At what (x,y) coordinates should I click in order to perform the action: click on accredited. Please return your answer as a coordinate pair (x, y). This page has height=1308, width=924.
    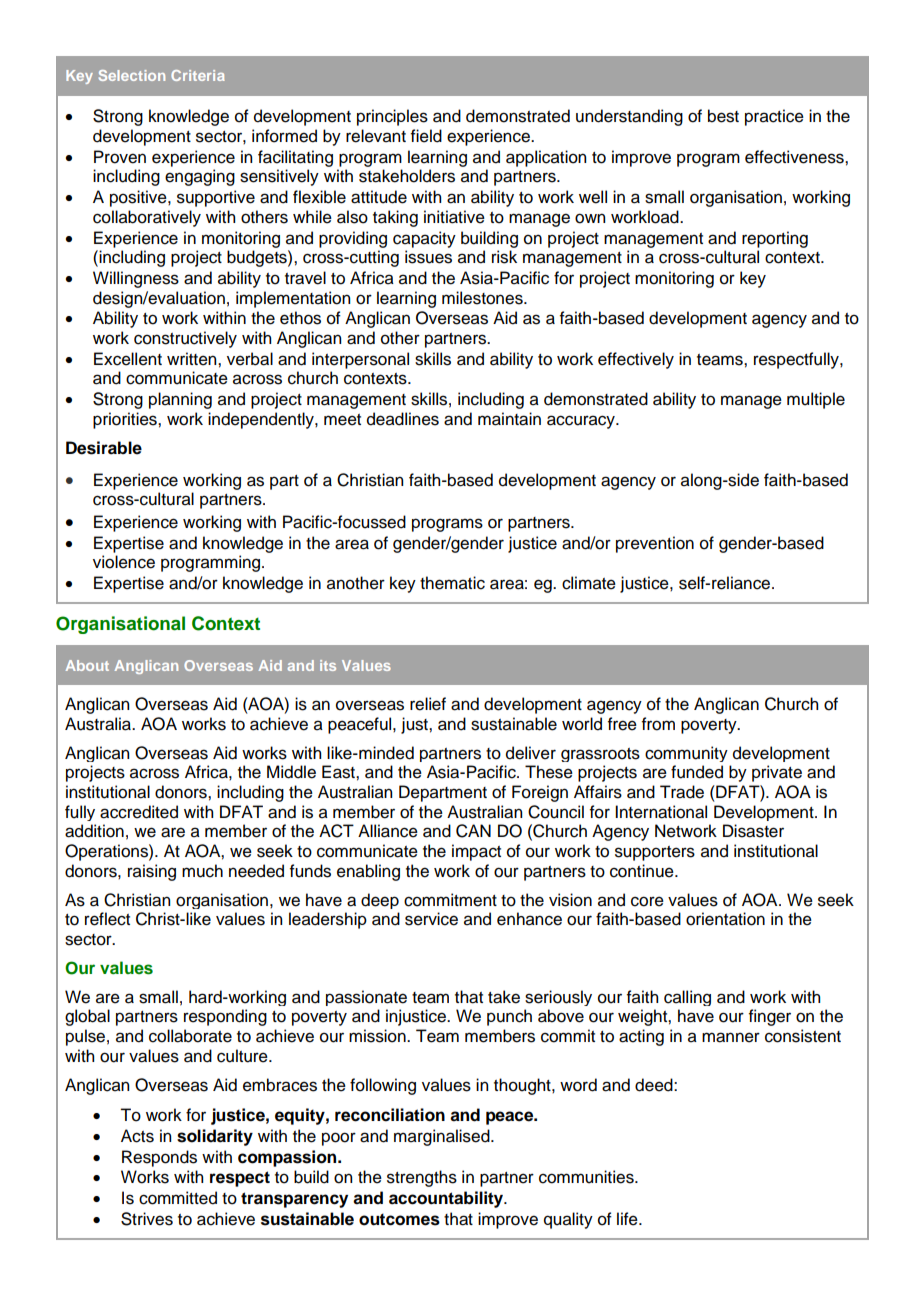
    Looking at the image, I should click on (139, 812).
